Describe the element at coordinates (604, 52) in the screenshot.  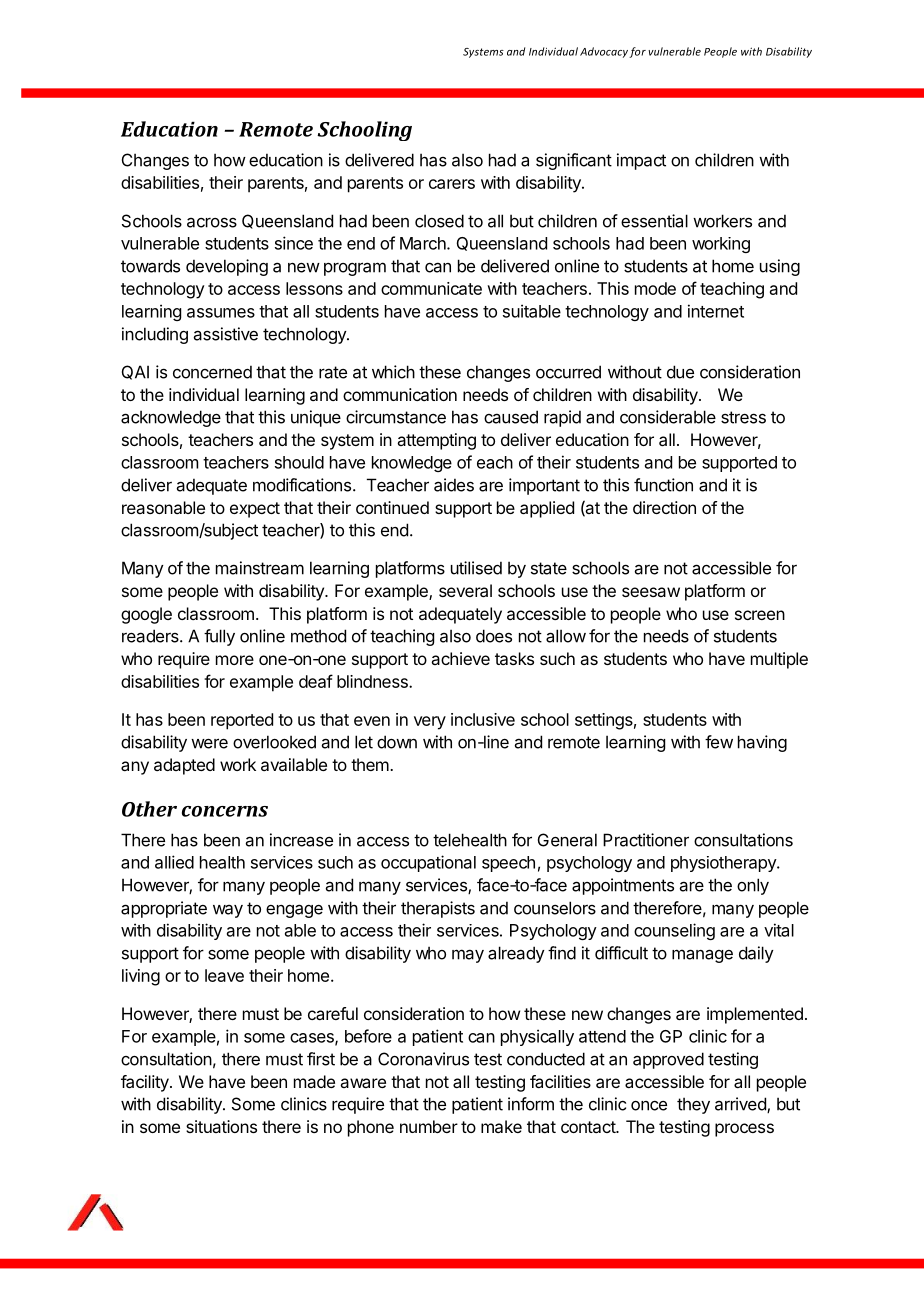
I see `Advocacy` at that location.
